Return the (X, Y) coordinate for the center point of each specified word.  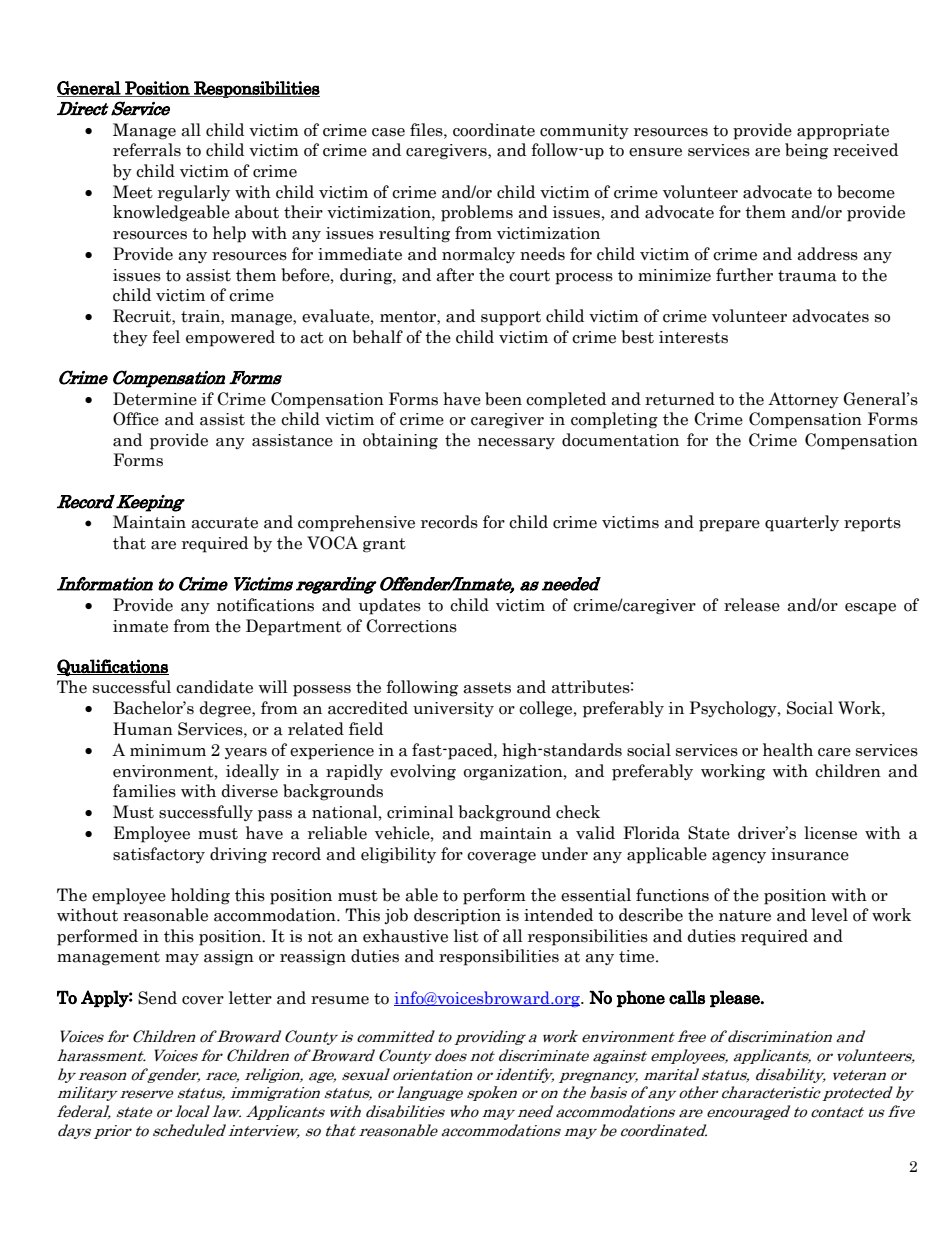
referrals (147, 150)
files (427, 130)
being (806, 151)
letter (250, 998)
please (736, 998)
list (466, 936)
